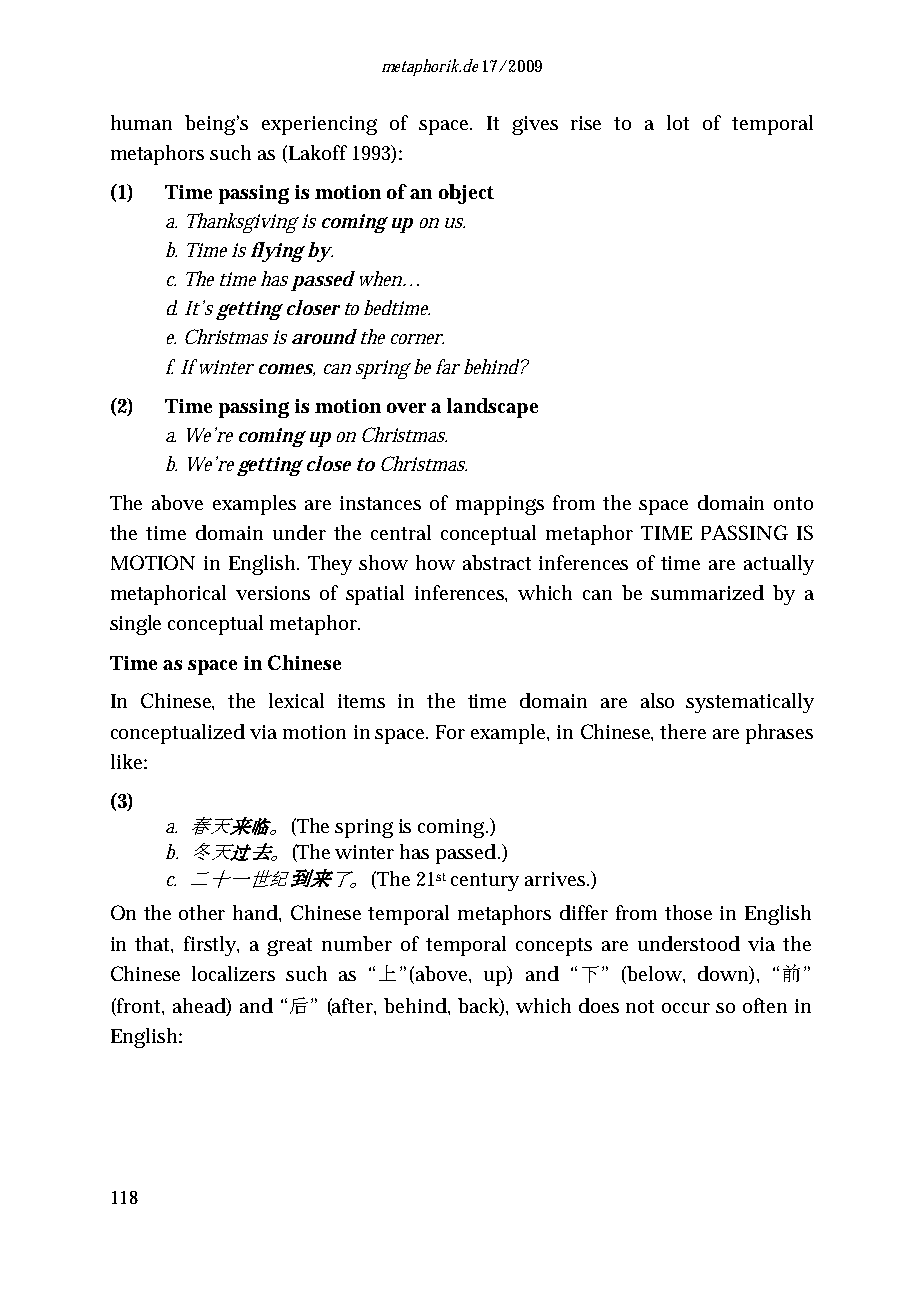 This document has height=1308, width=924. Describe the element at coordinates (200, 1007) in the document. I see `ahead` at that location.
